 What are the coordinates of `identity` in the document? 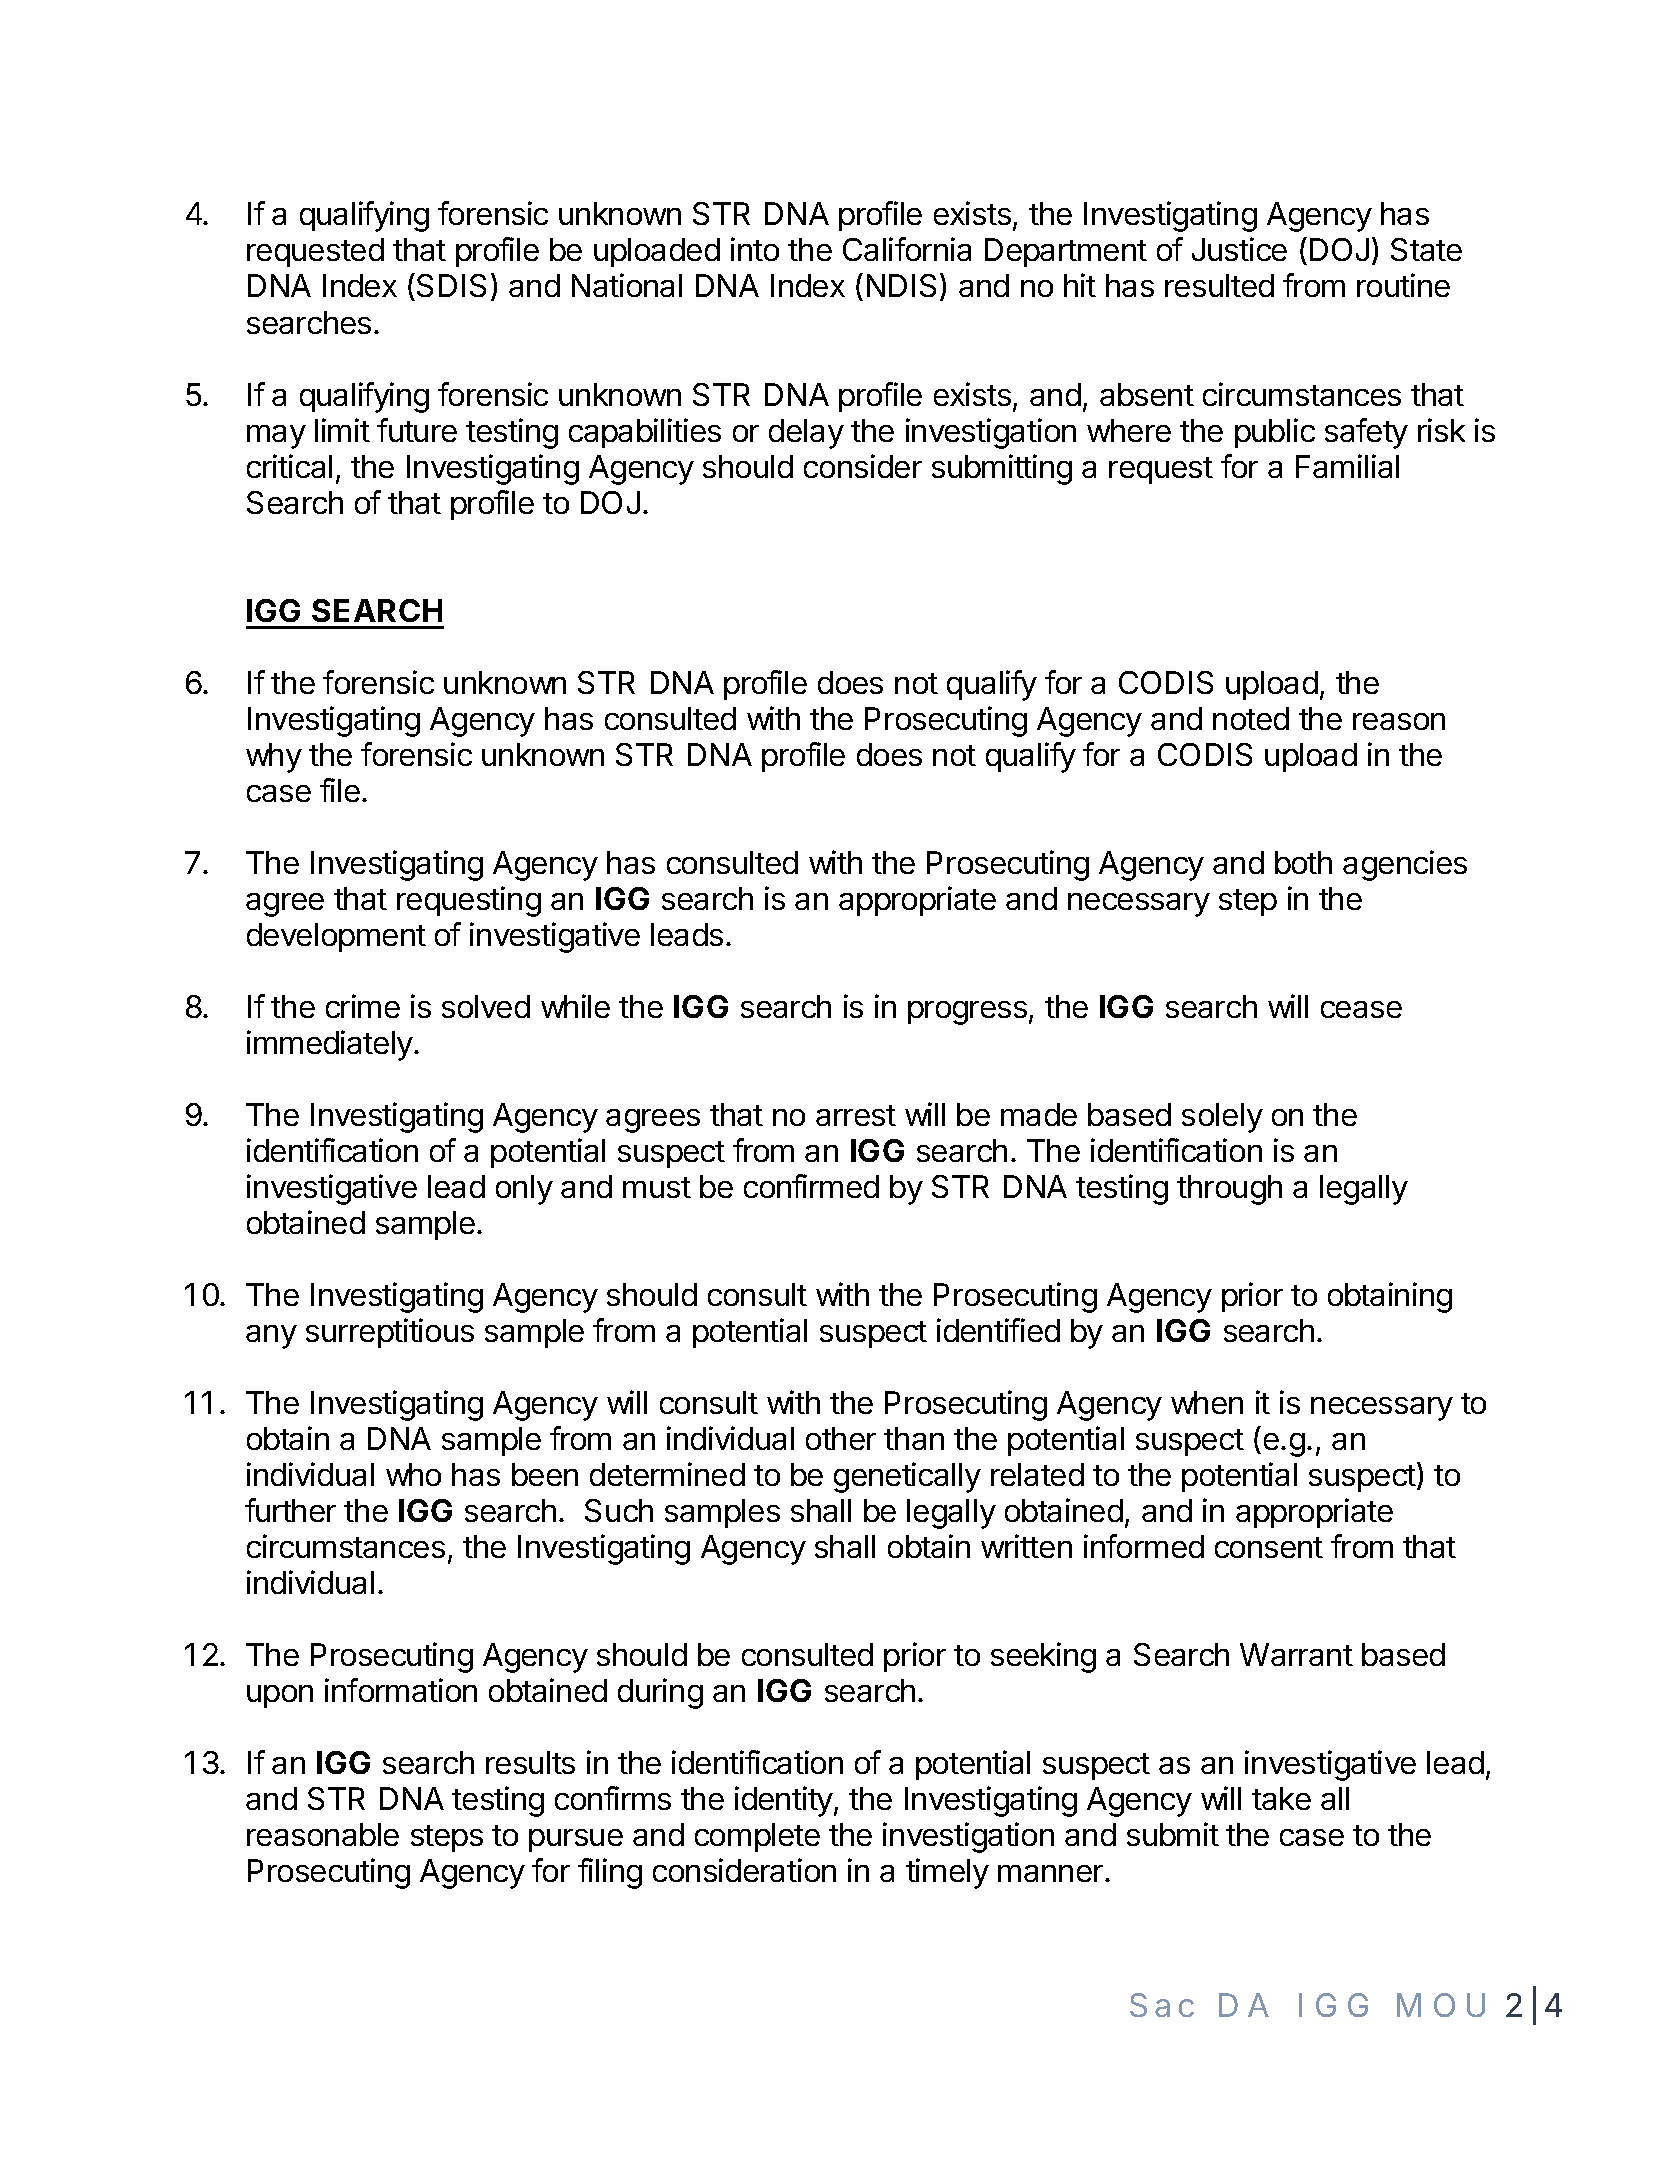 It's located at (785, 1801).
